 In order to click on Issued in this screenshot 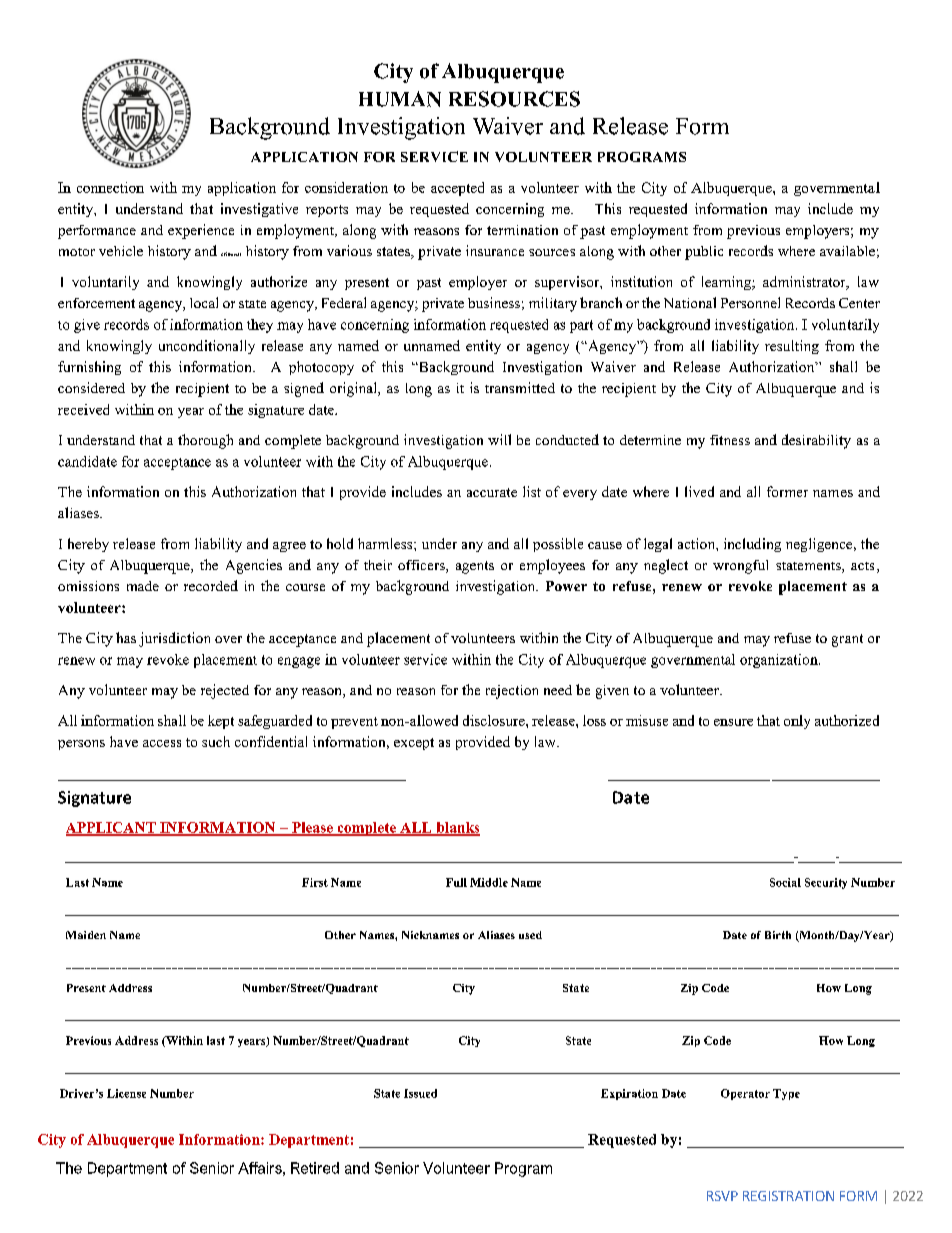, I will do `click(420, 1093)`.
